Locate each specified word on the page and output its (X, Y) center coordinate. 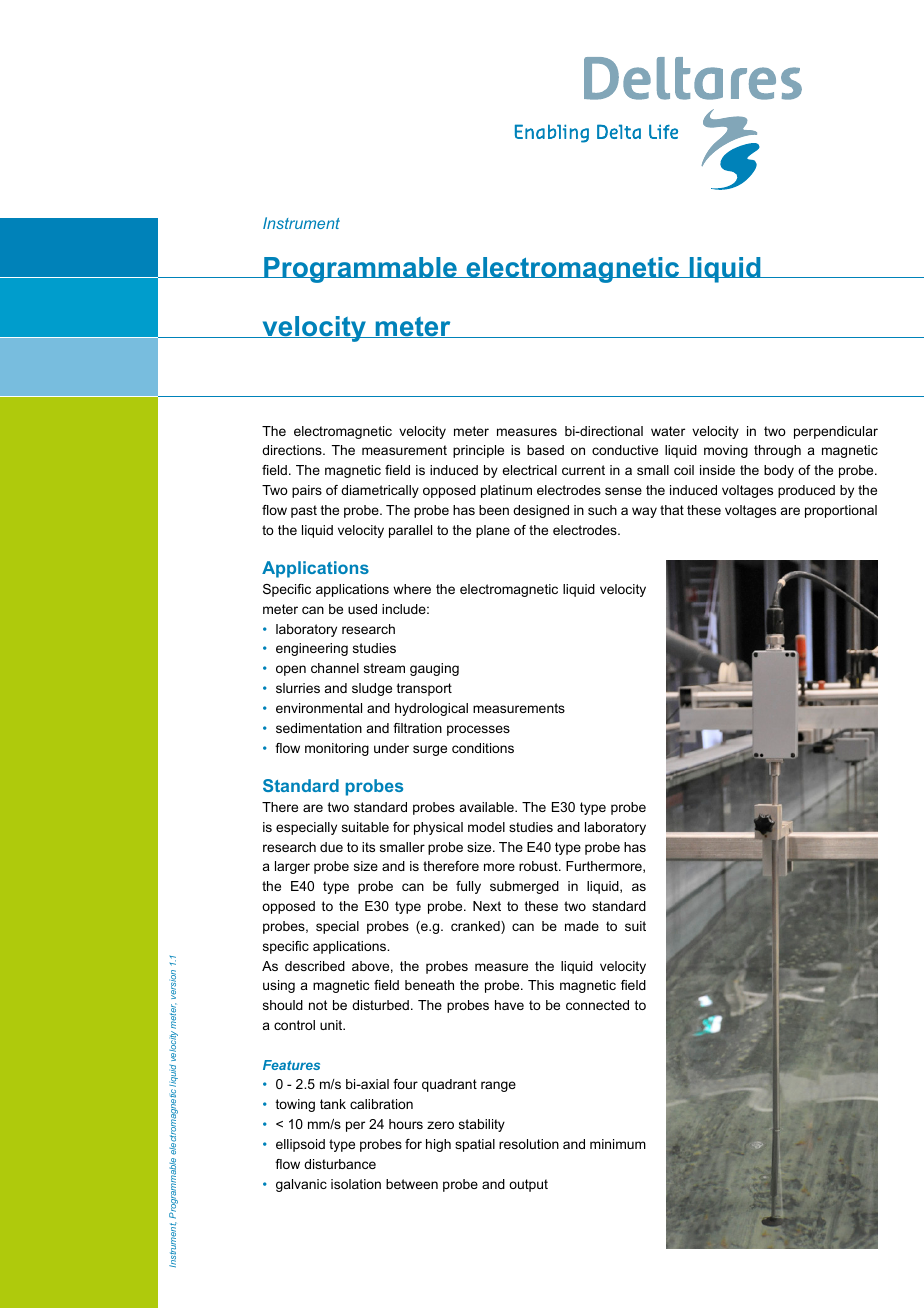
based (545, 450)
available (488, 807)
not (318, 1005)
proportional (841, 511)
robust (539, 866)
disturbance (340, 1164)
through (777, 451)
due (331, 847)
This (541, 985)
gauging (434, 669)
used (362, 609)
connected (597, 1005)
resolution (529, 1144)
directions (293, 450)
